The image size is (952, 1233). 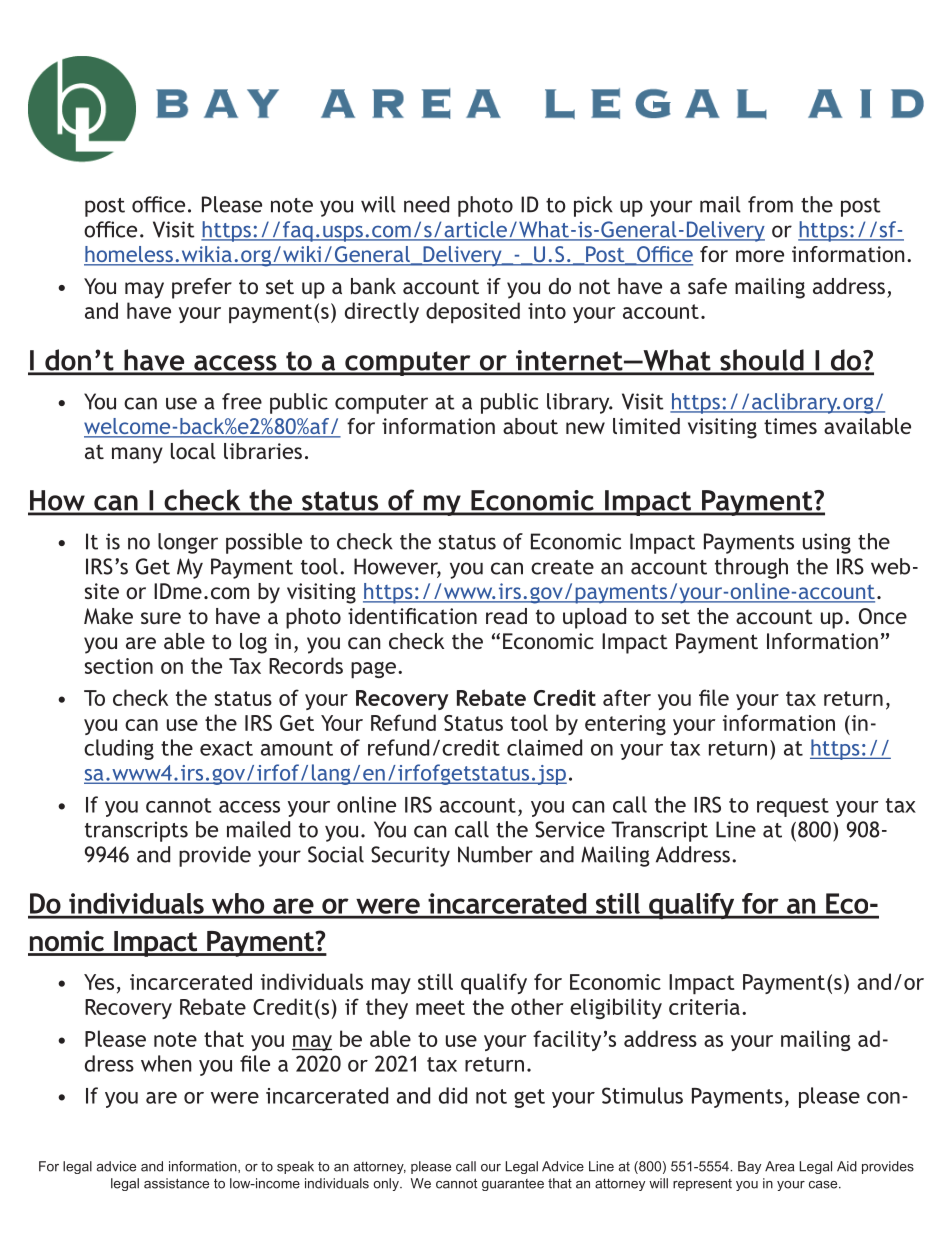 What do you see at coordinates (202, 288) in the screenshot?
I see `prefer` at bounding box center [202, 288].
